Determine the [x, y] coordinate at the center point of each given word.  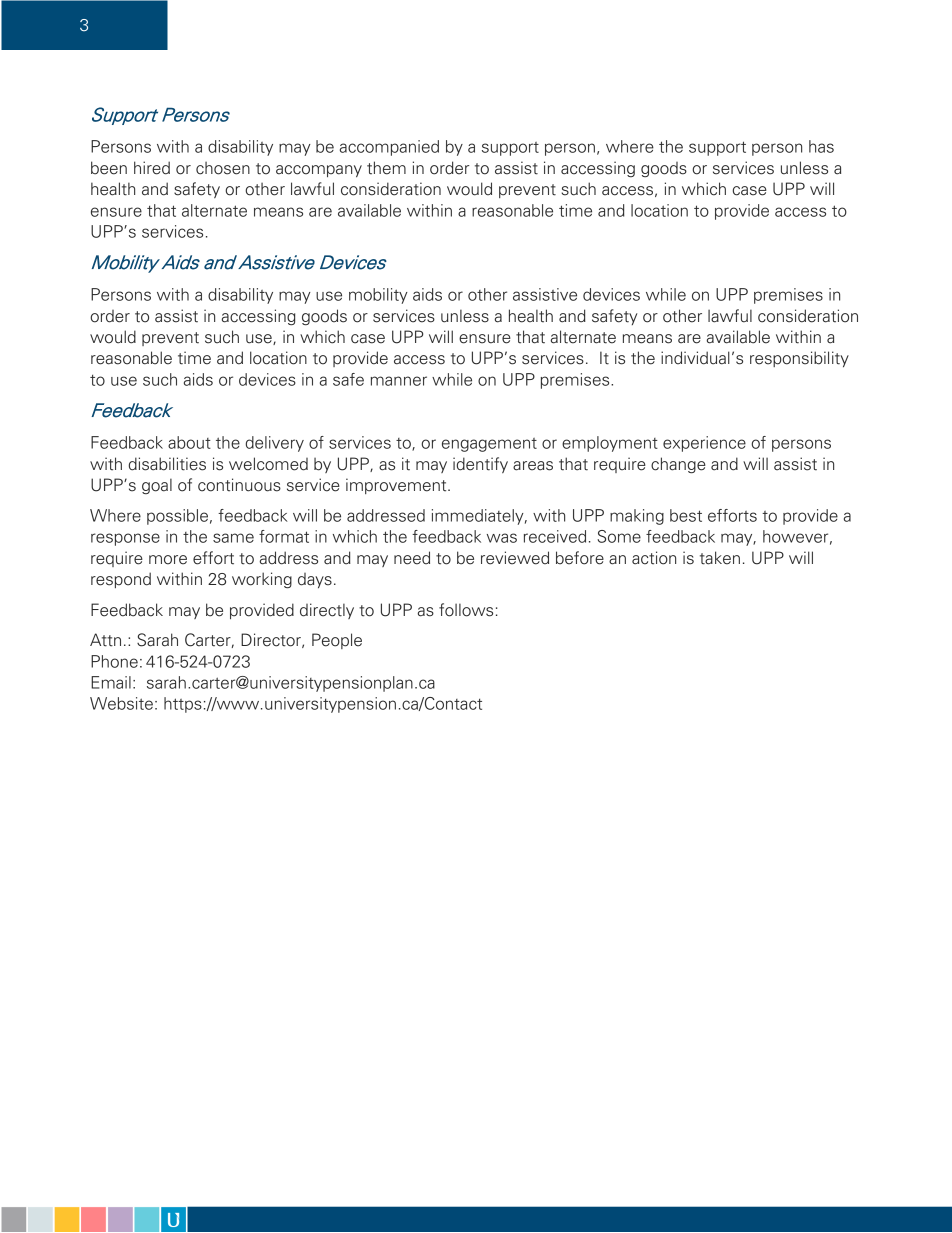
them [386, 168]
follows [466, 610]
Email [111, 682]
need [412, 558]
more [168, 560]
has [821, 146]
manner [399, 381]
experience [704, 444]
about [189, 442]
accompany [319, 171]
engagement [489, 445]
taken [720, 558]
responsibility [799, 359]
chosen [223, 168]
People [337, 641]
